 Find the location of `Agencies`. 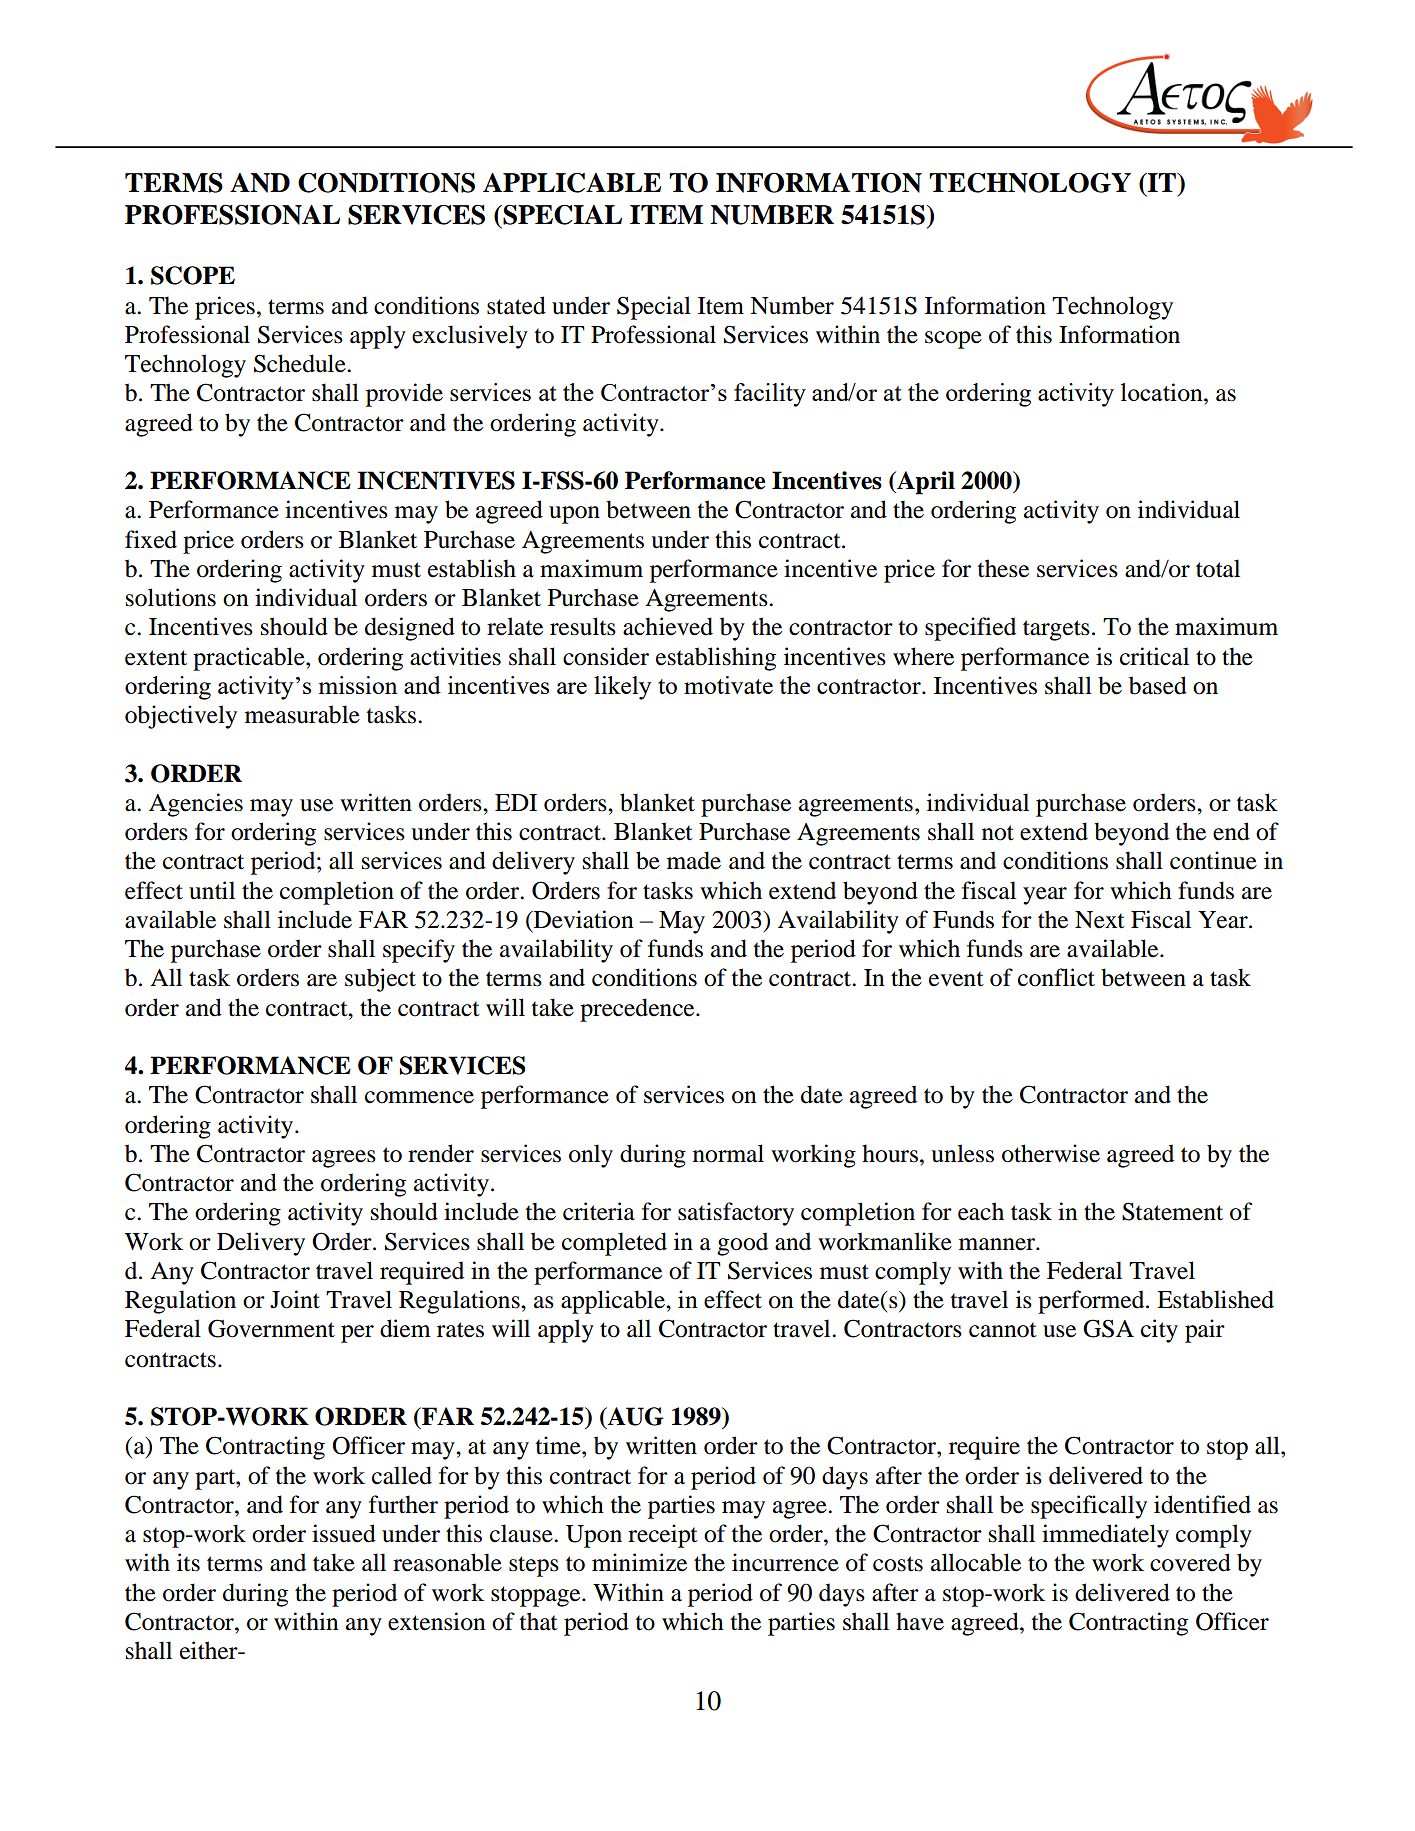

Agencies is located at coordinates (196, 805).
